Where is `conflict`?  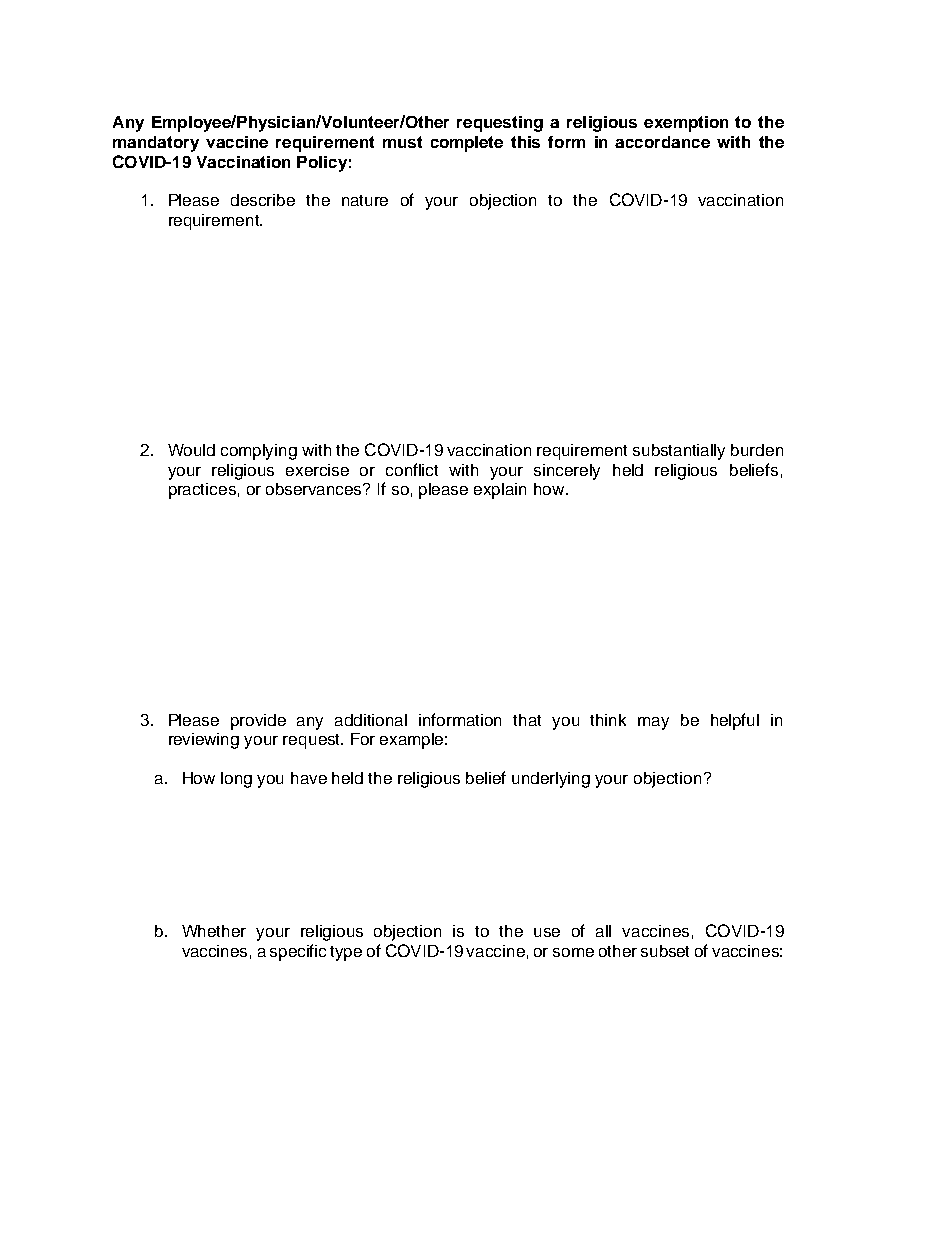
conflict is located at coordinates (412, 469).
